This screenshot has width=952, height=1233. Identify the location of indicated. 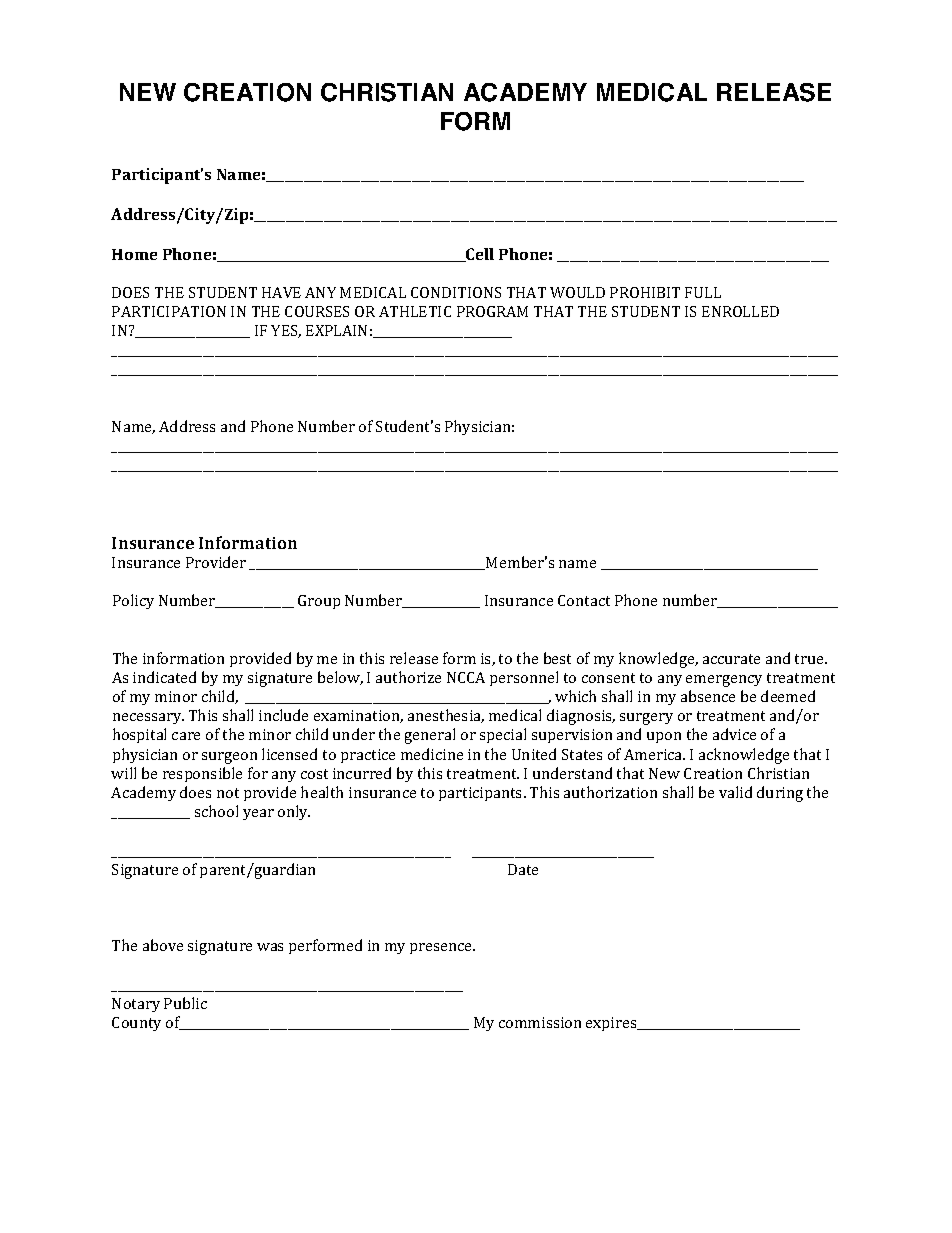
(164, 677).
